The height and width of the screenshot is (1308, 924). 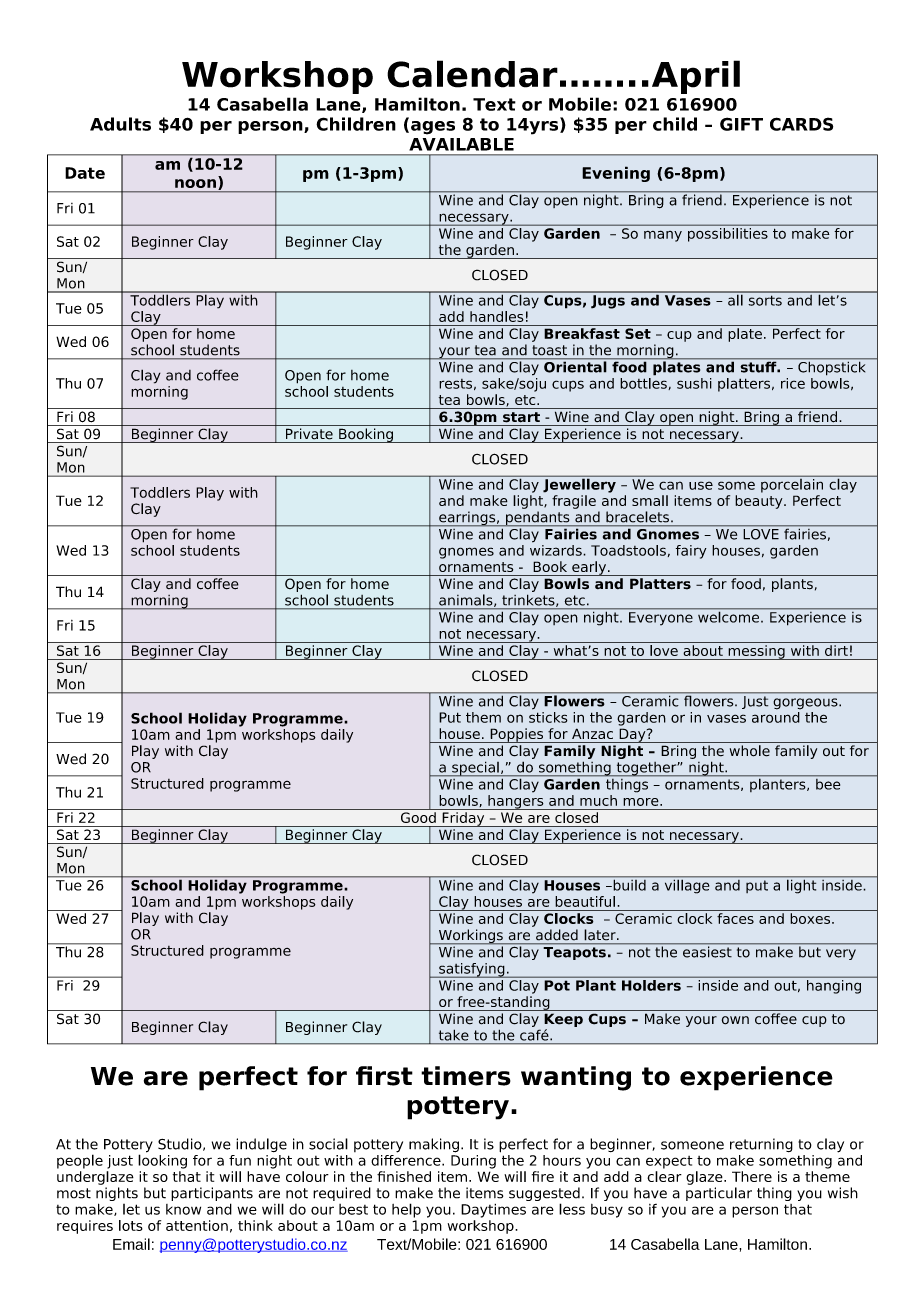 I want to click on know, so click(x=183, y=1209).
